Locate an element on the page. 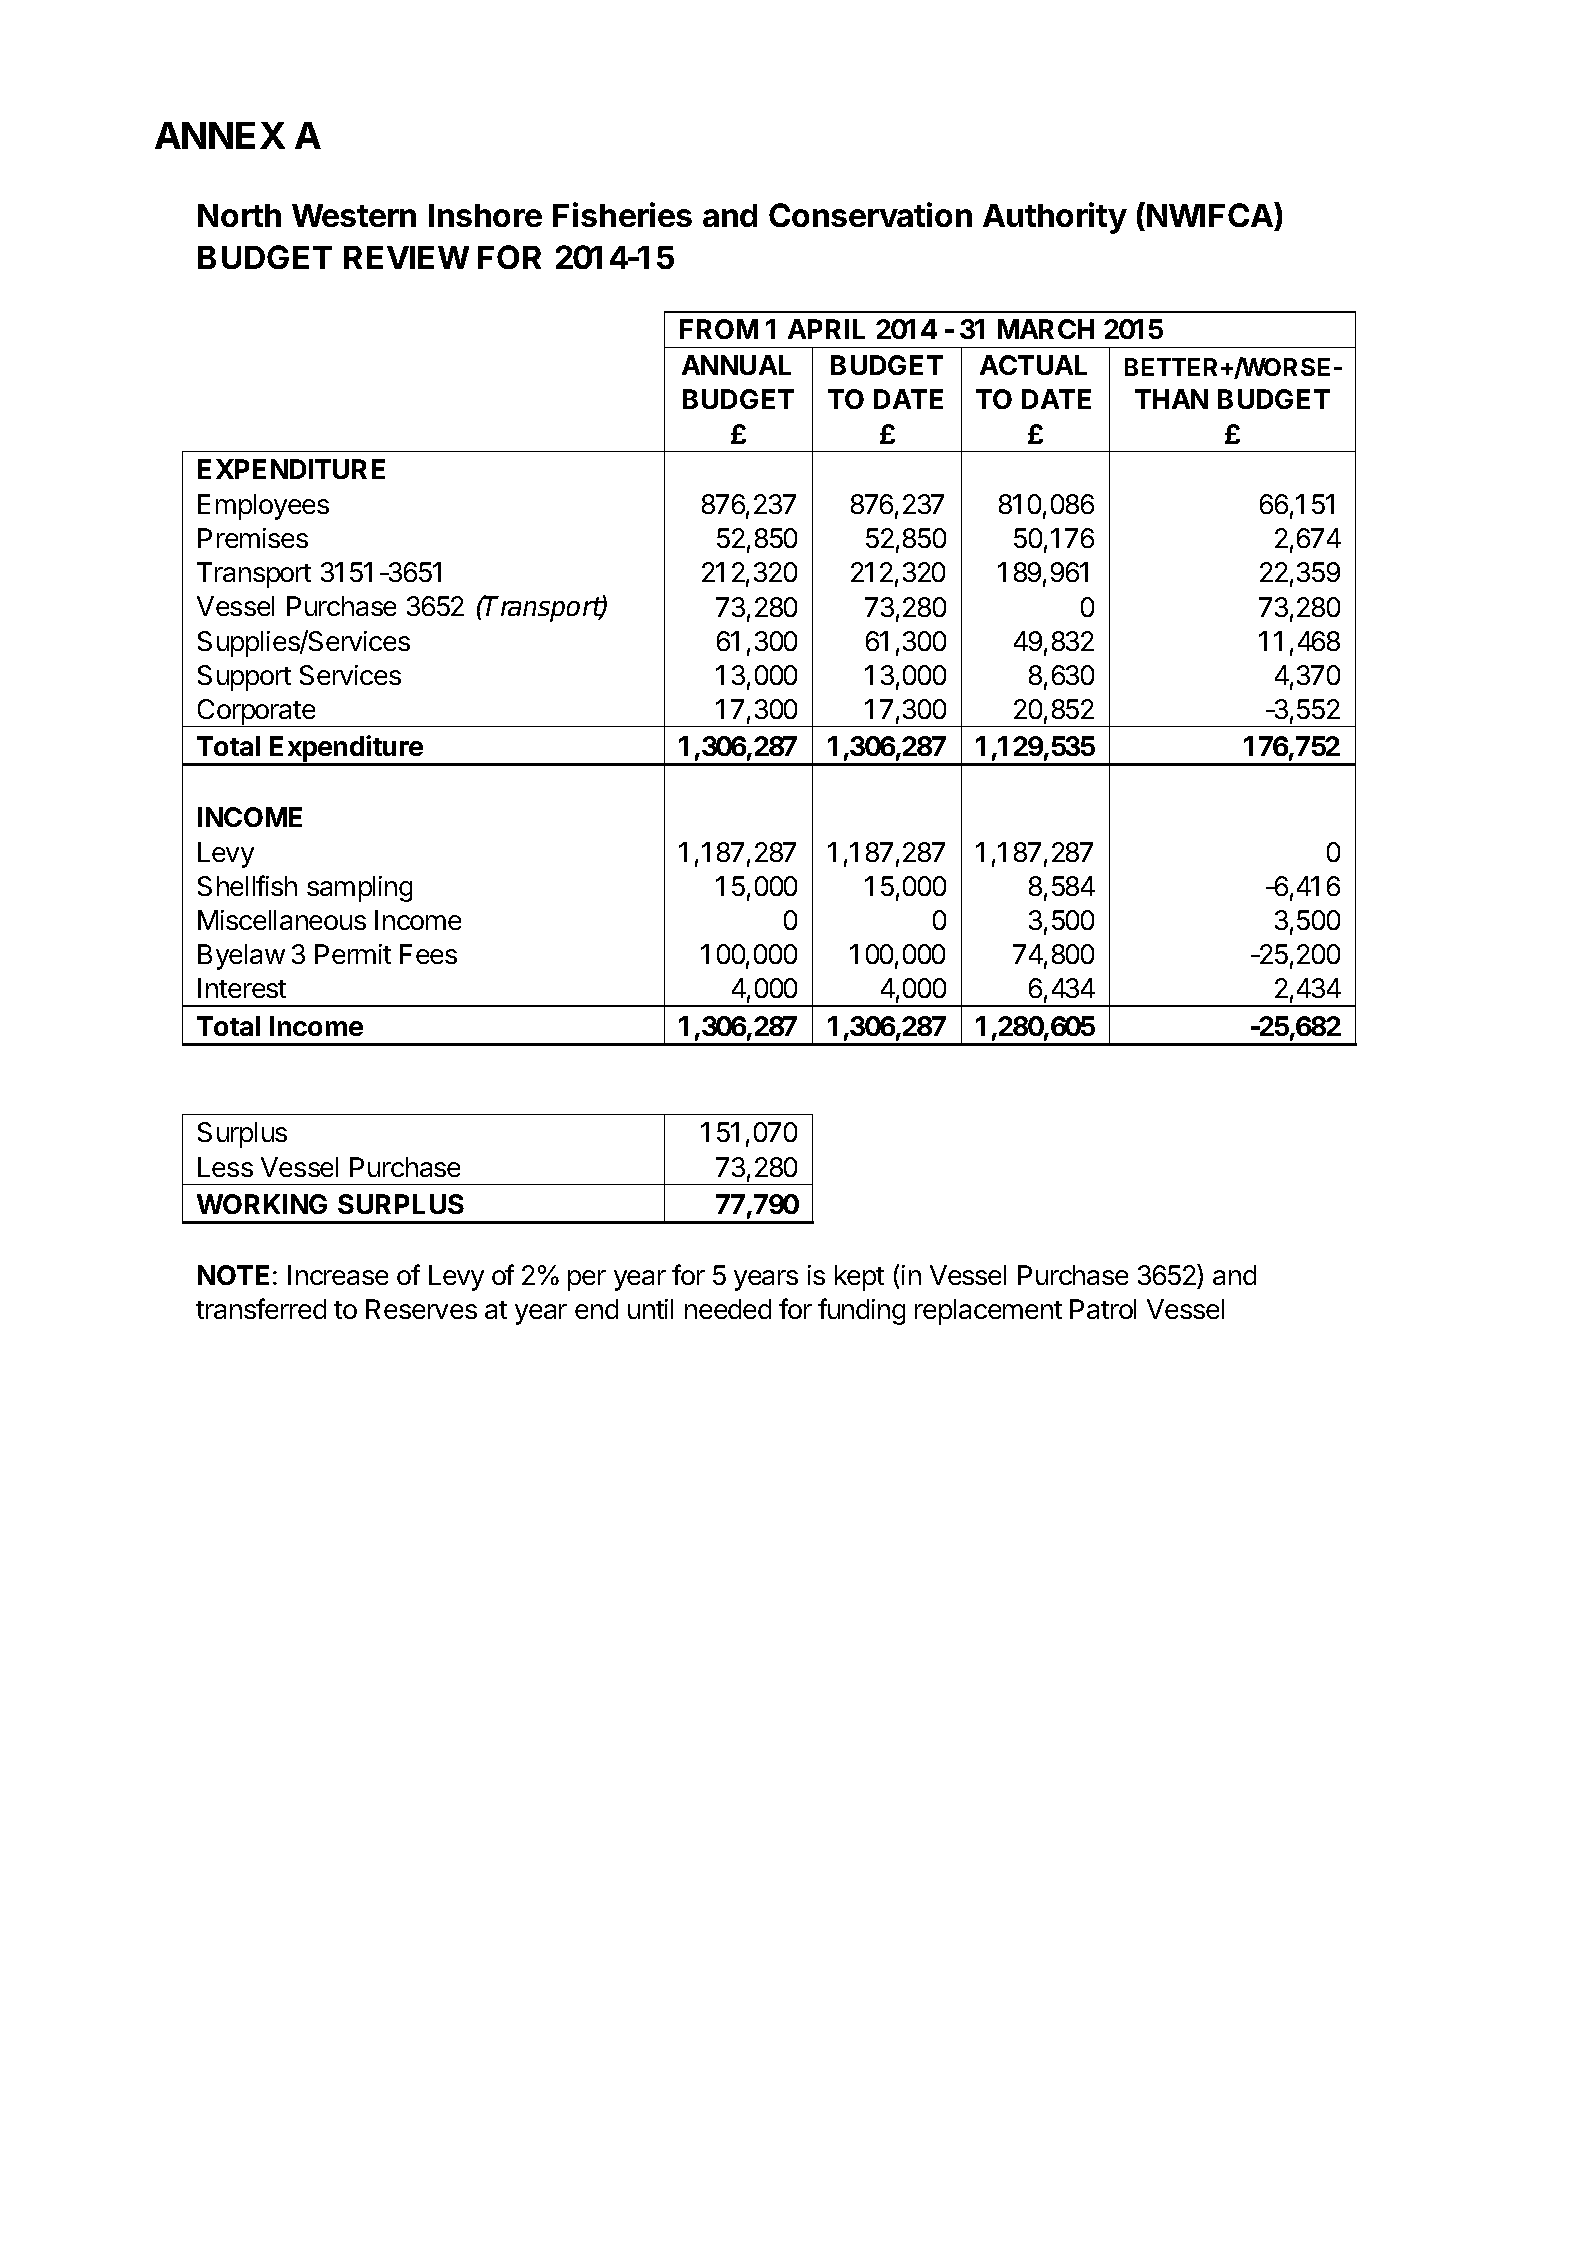 The width and height of the document is (1596, 2257). Fees is located at coordinates (428, 954).
